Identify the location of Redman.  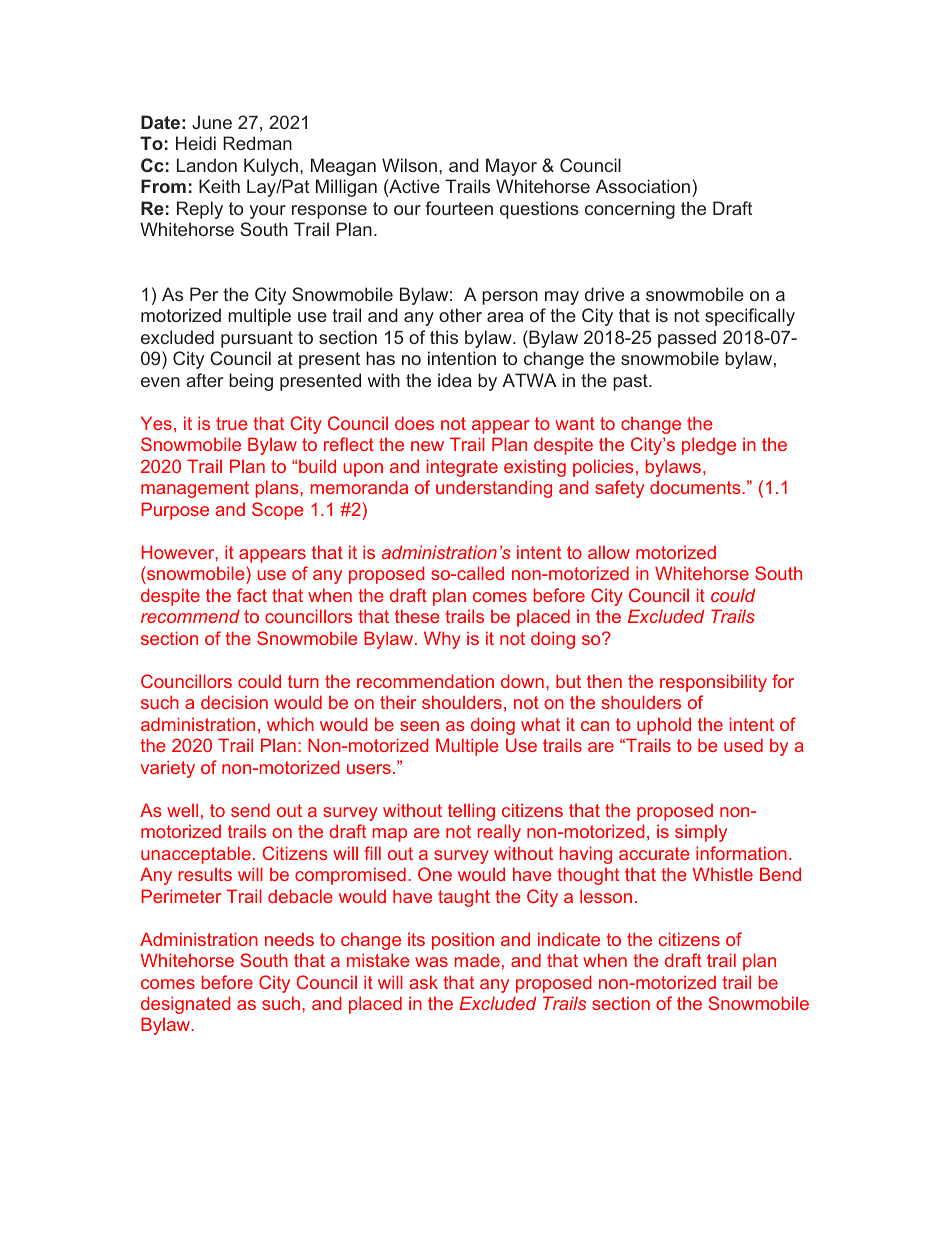
(257, 143).
